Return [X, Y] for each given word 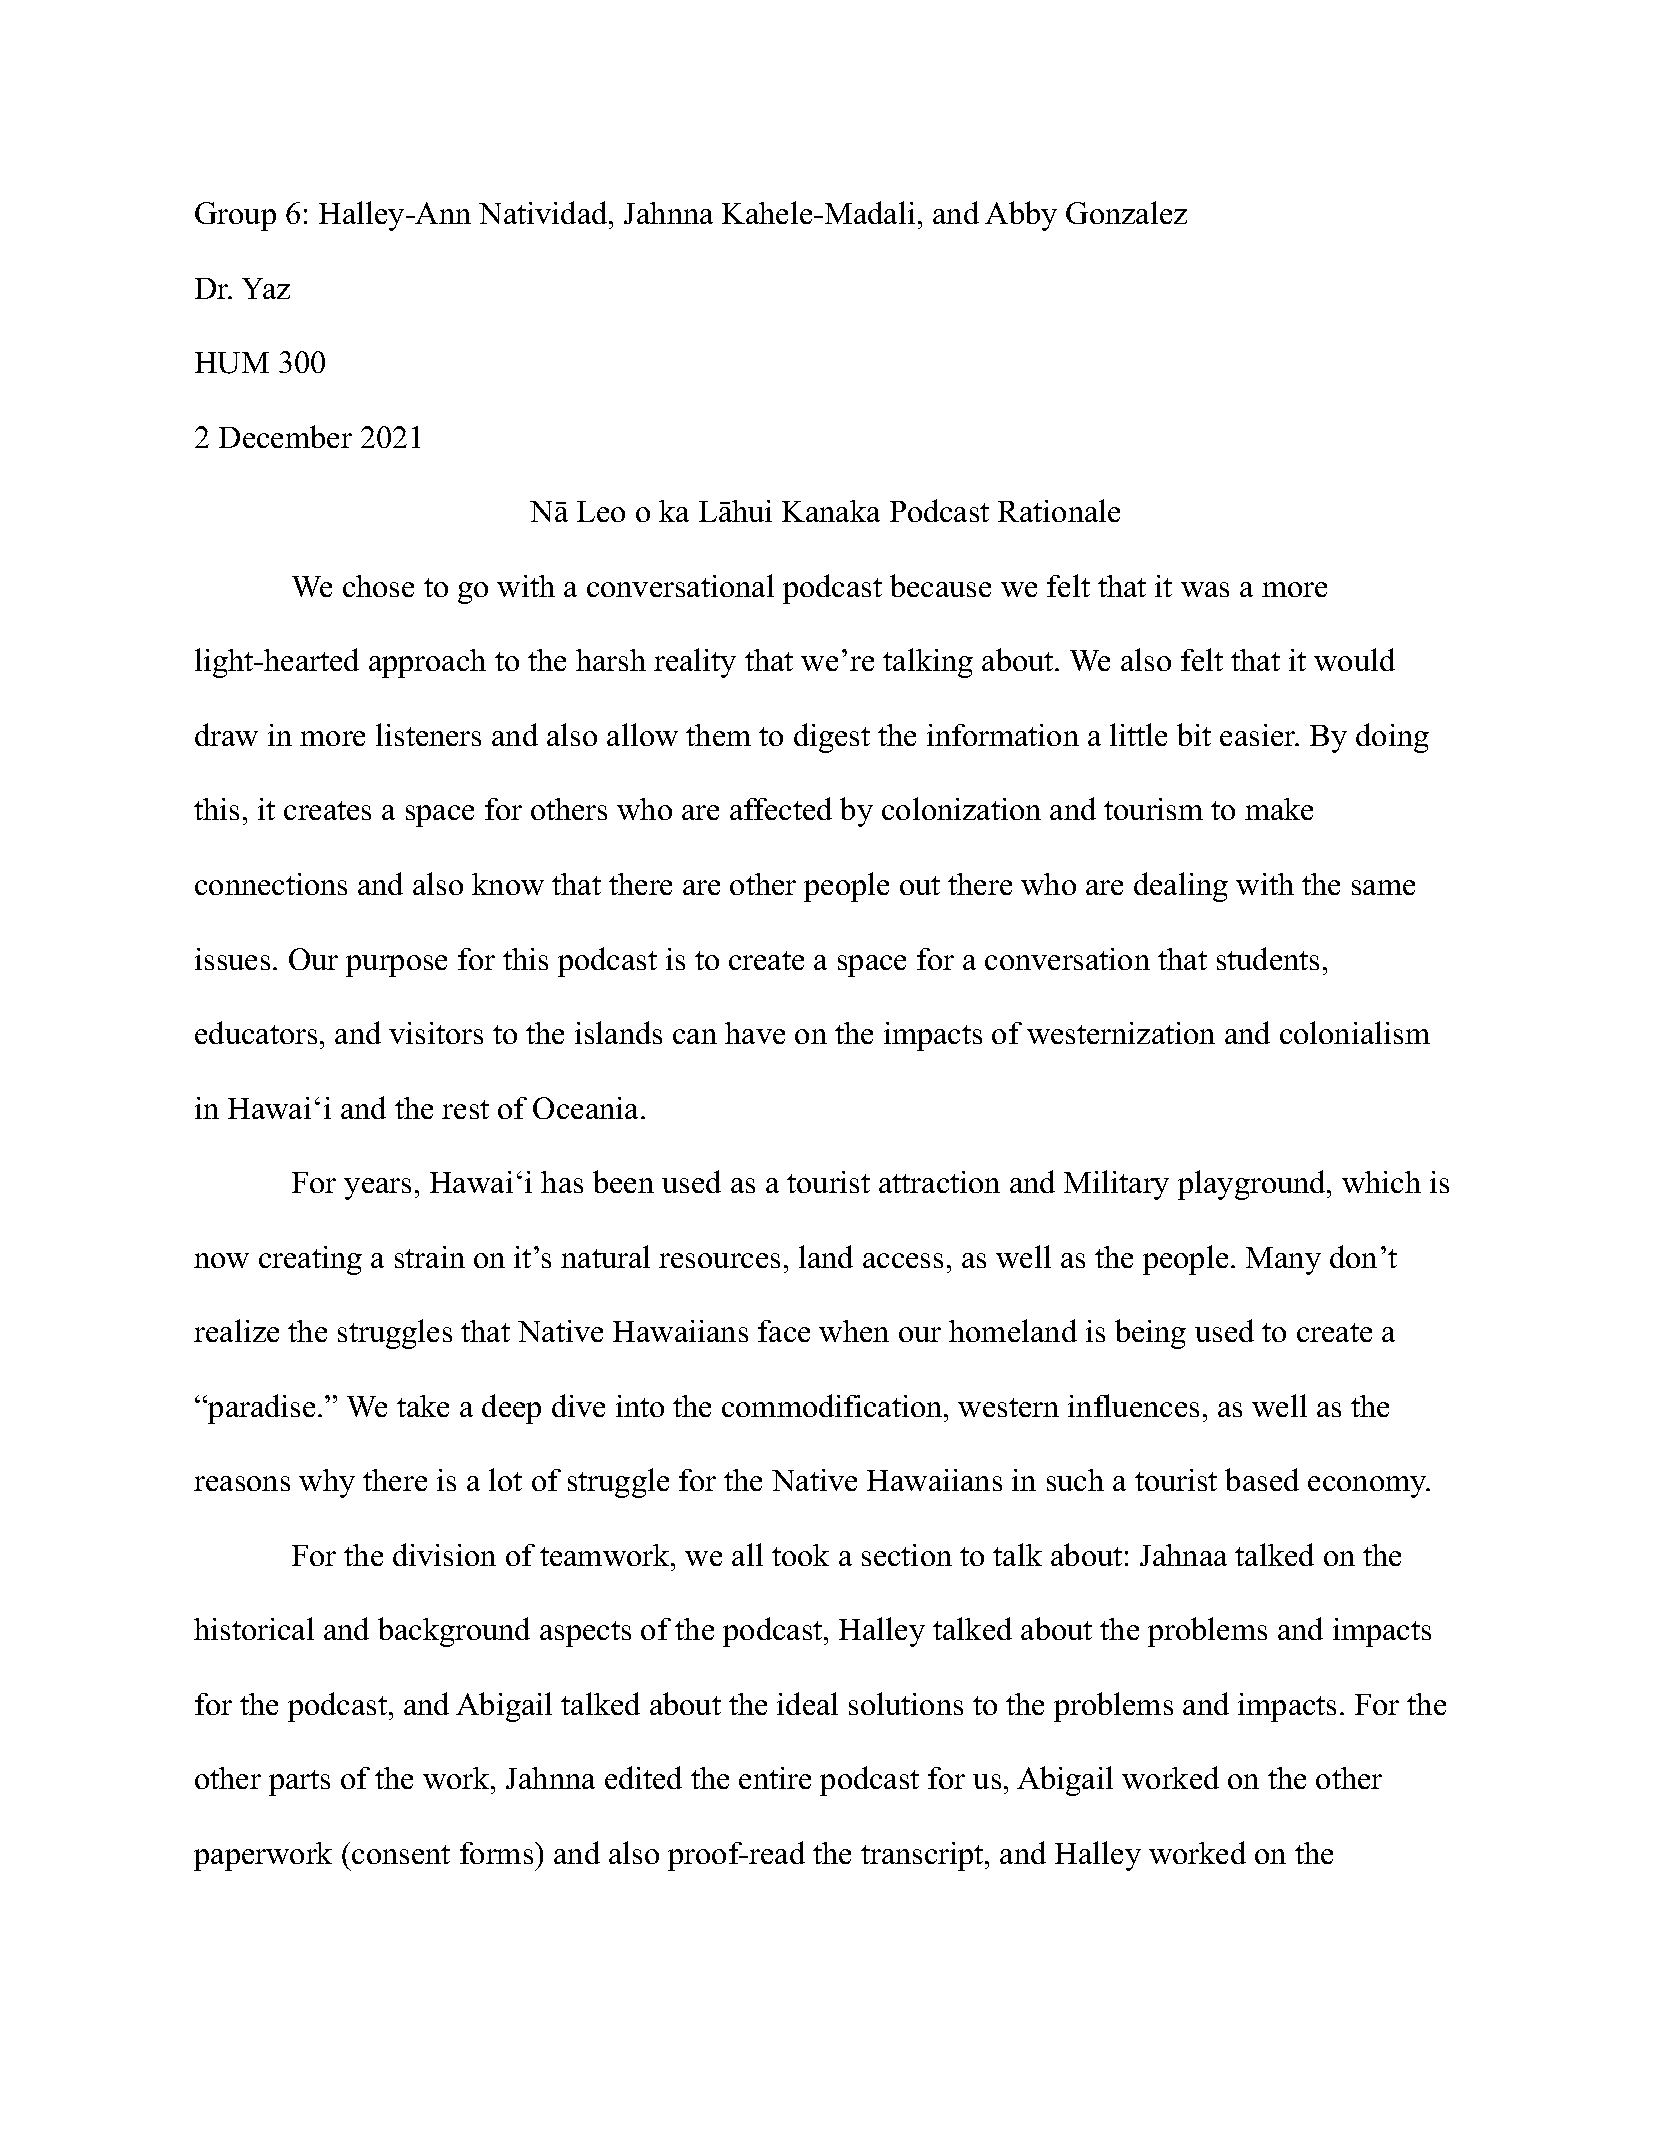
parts [299, 1783]
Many [1283, 1261]
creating [310, 1260]
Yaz [266, 288]
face [784, 1331]
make [1279, 809]
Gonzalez [1126, 212]
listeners [428, 734]
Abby [1021, 216]
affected [781, 808]
